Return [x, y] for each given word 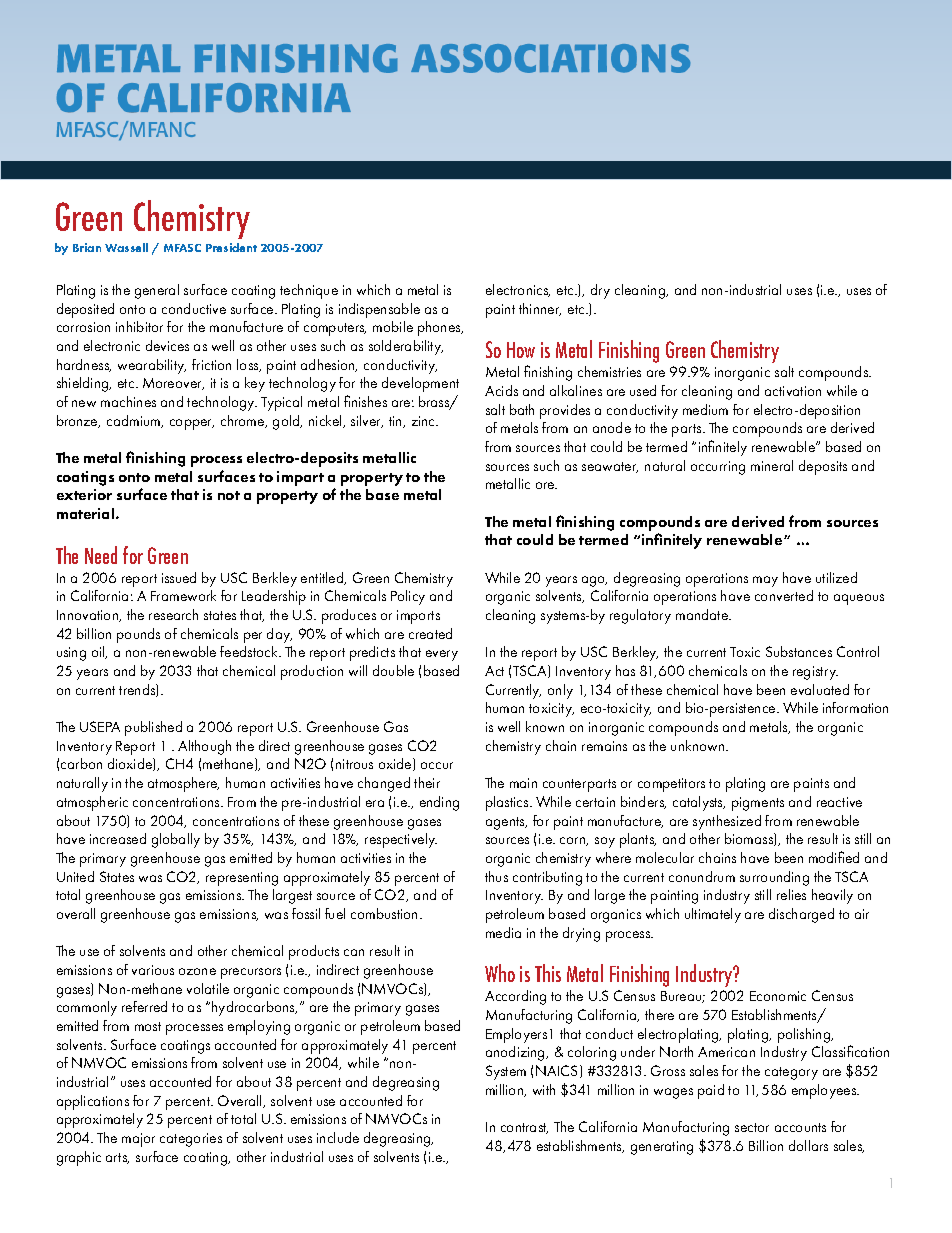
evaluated [820, 689]
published [153, 728]
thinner [540, 309]
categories [191, 1140]
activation [793, 391]
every [442, 655]
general [157, 291]
